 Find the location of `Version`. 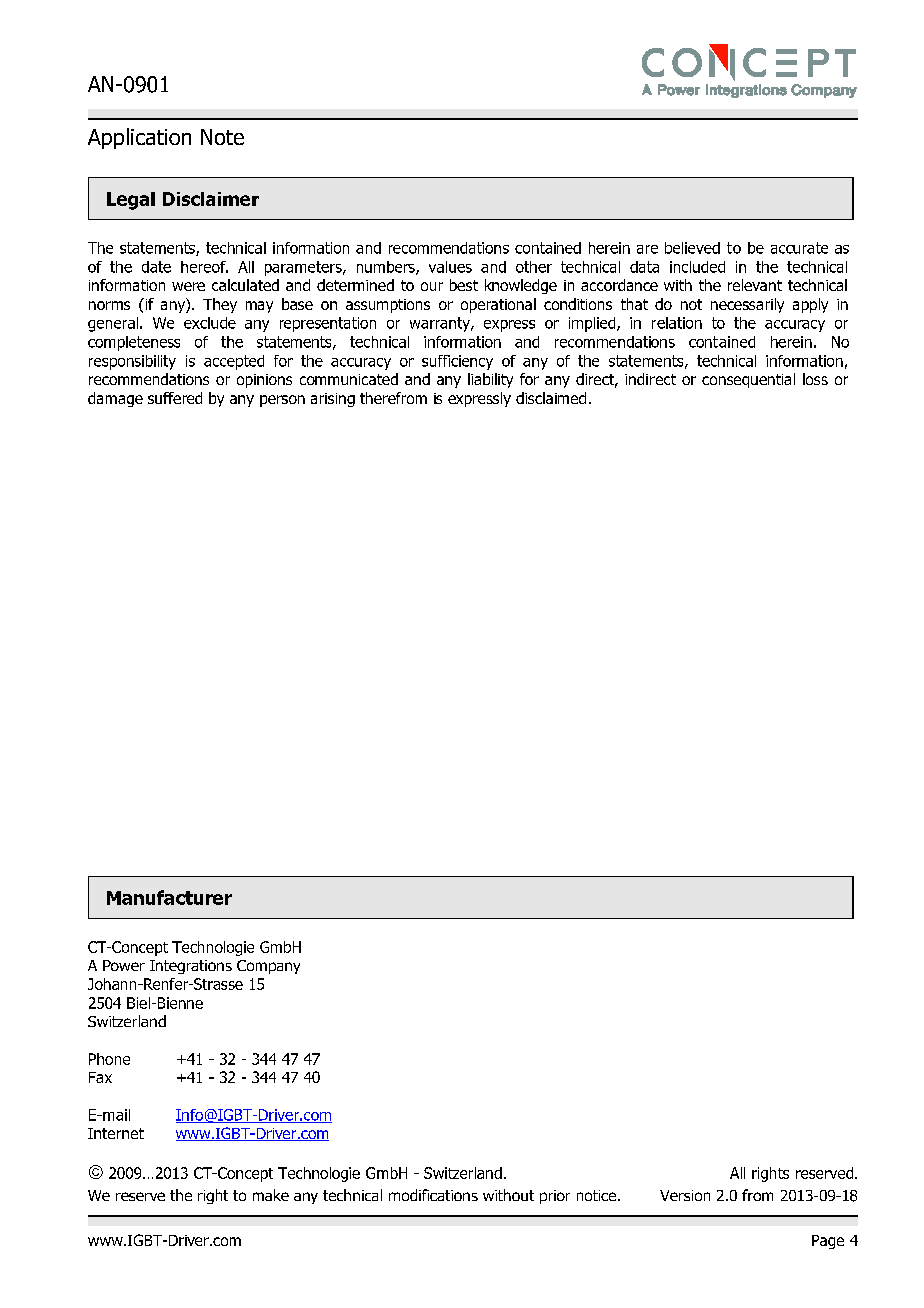

Version is located at coordinates (685, 1195).
